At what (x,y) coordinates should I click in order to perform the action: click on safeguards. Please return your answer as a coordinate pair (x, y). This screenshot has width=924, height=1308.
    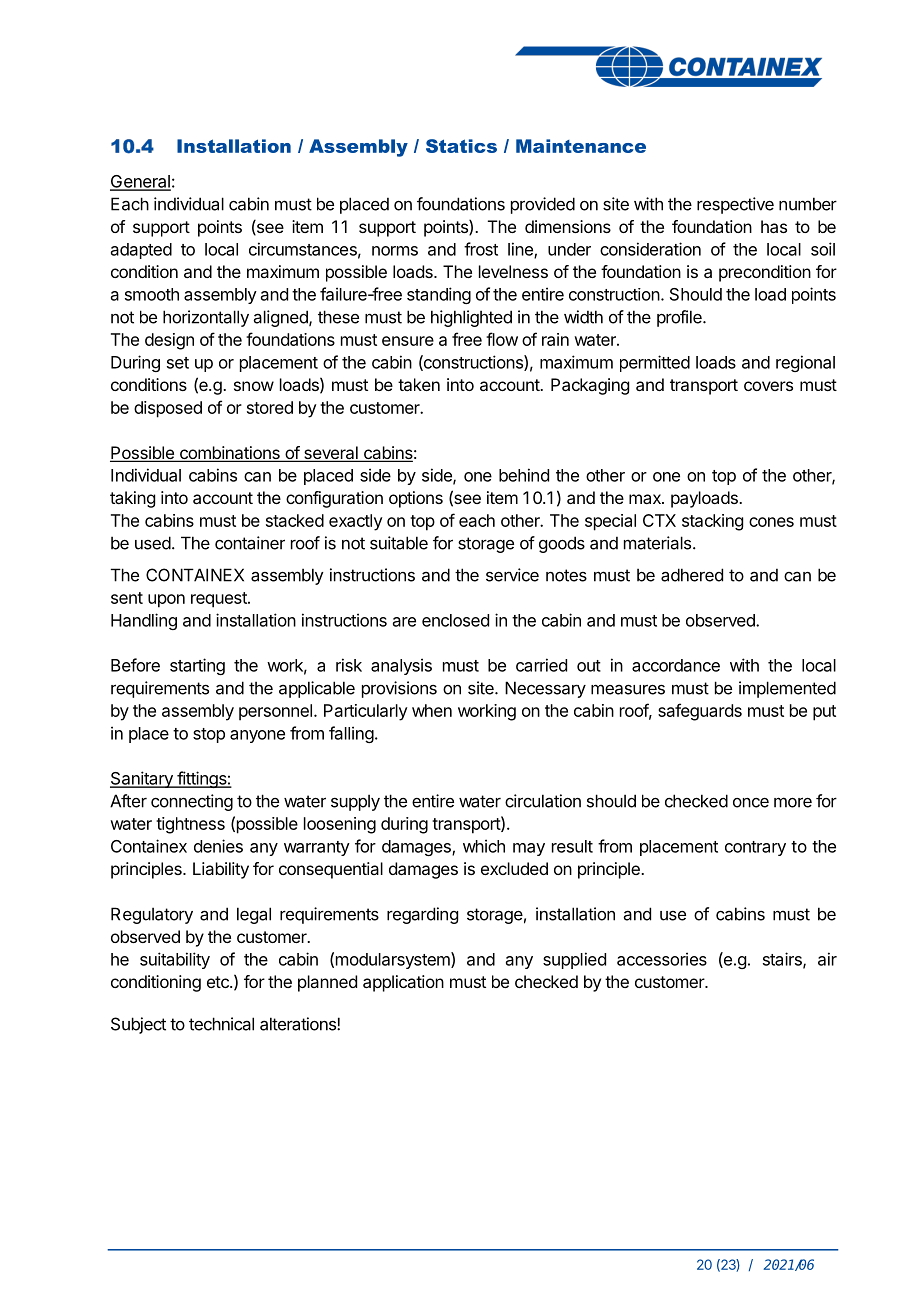
    Looking at the image, I should click on (700, 712).
